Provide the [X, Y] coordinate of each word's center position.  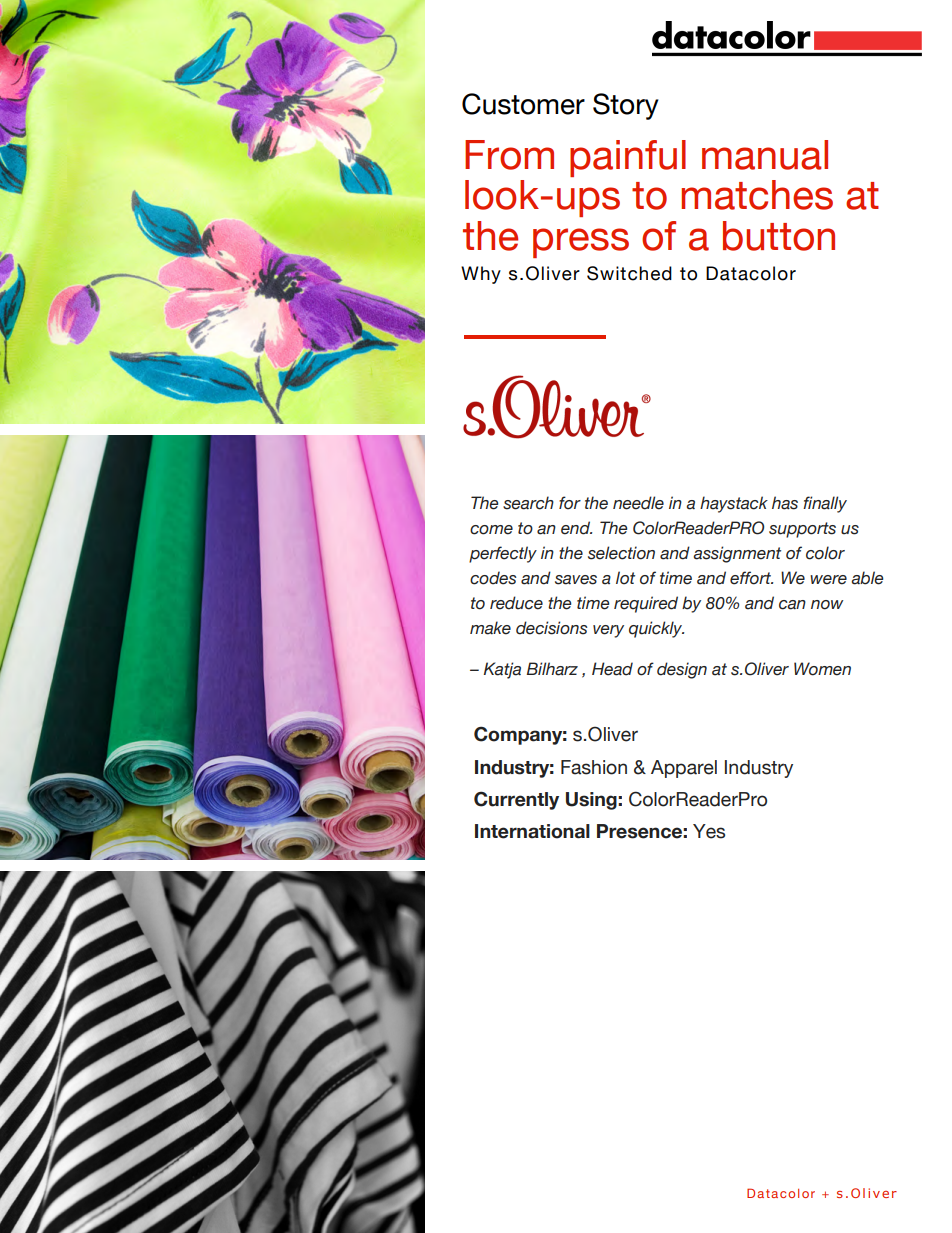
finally [825, 504]
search [528, 503]
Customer [523, 104]
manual [765, 155]
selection [621, 553]
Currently [516, 800]
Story [626, 106]
